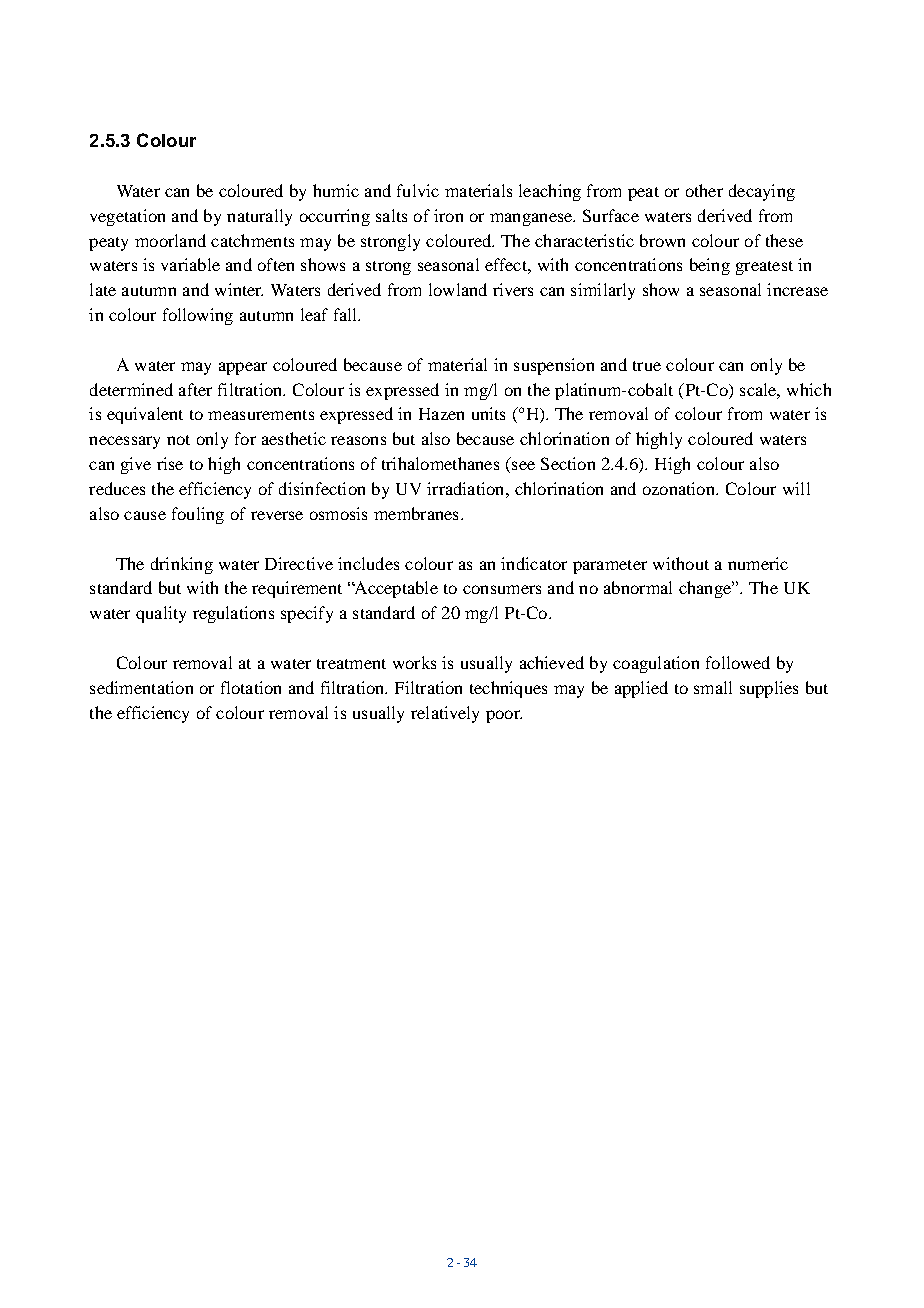  I want to click on rise, so click(170, 463).
